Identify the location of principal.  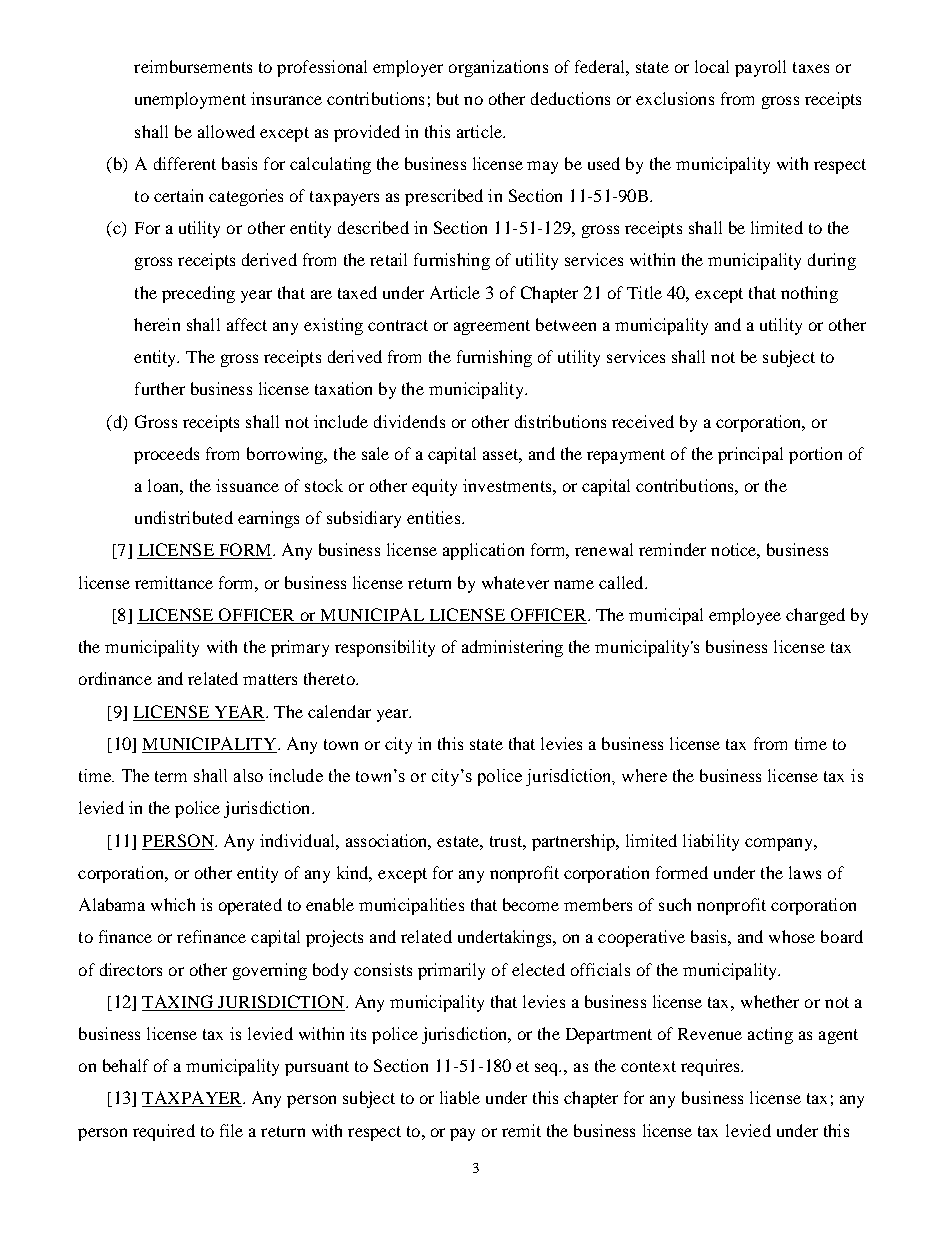
(750, 455).
